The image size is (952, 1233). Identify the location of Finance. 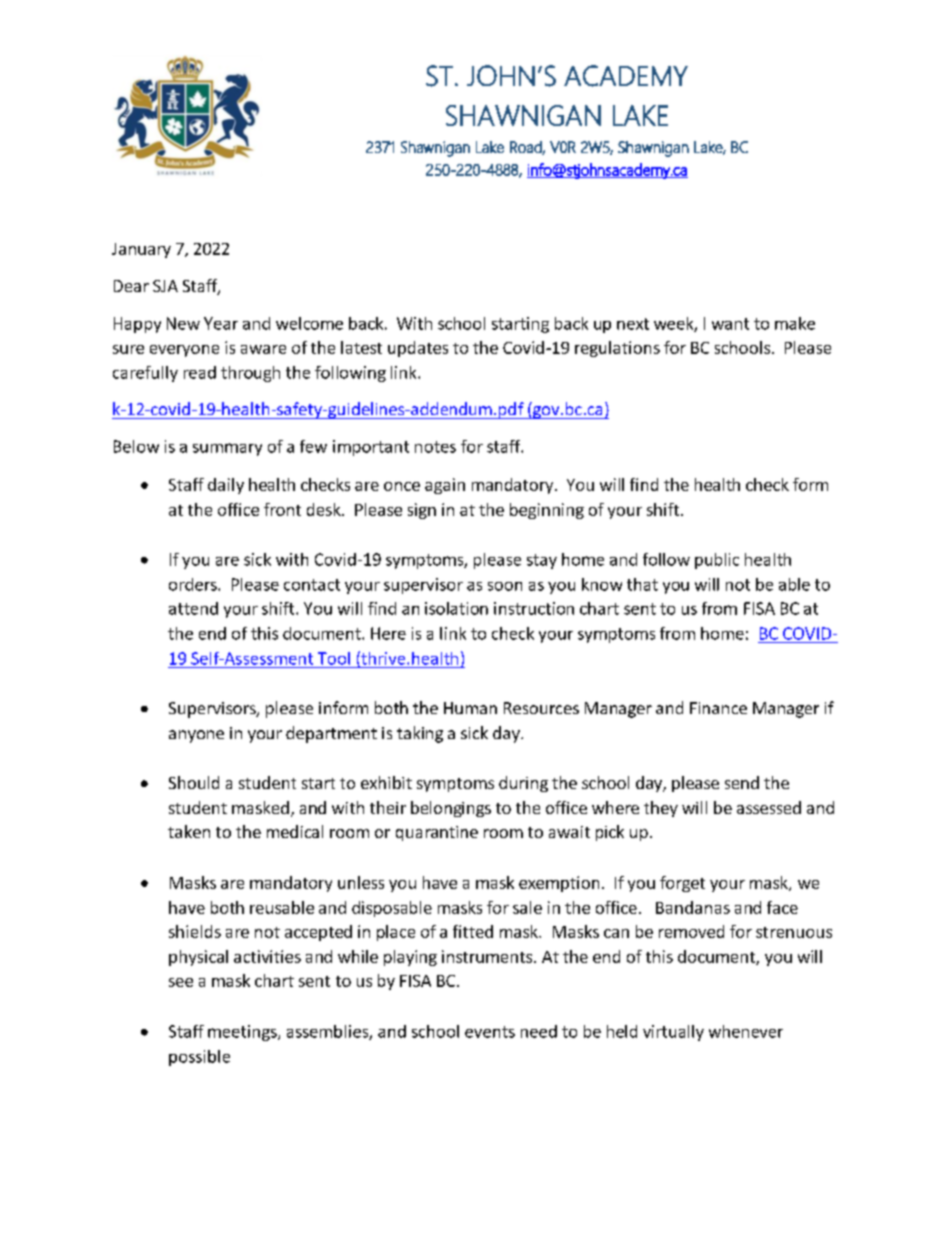
(718, 708).
